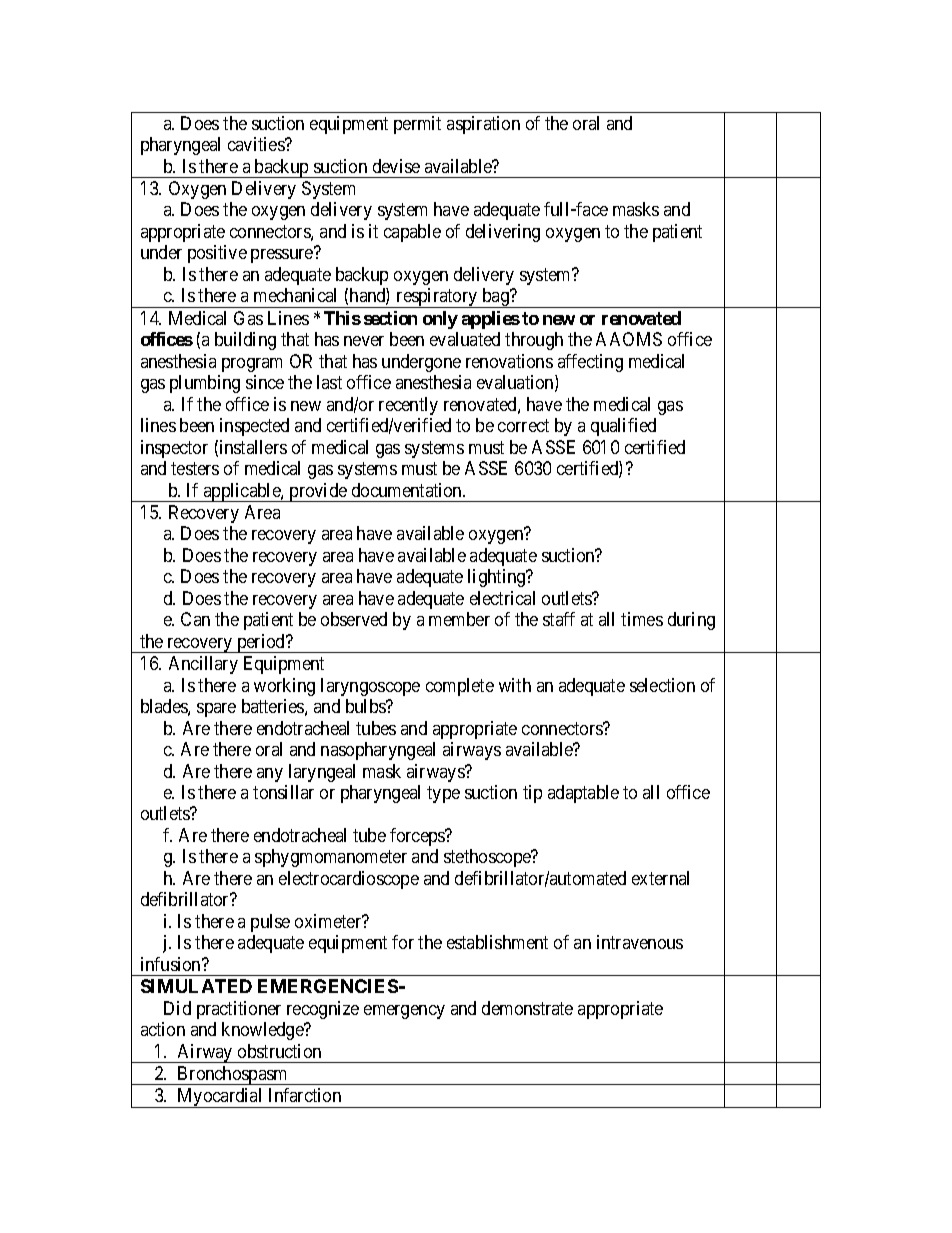 Image resolution: width=952 pixels, height=1233 pixels. I want to click on aspiration, so click(483, 125).
